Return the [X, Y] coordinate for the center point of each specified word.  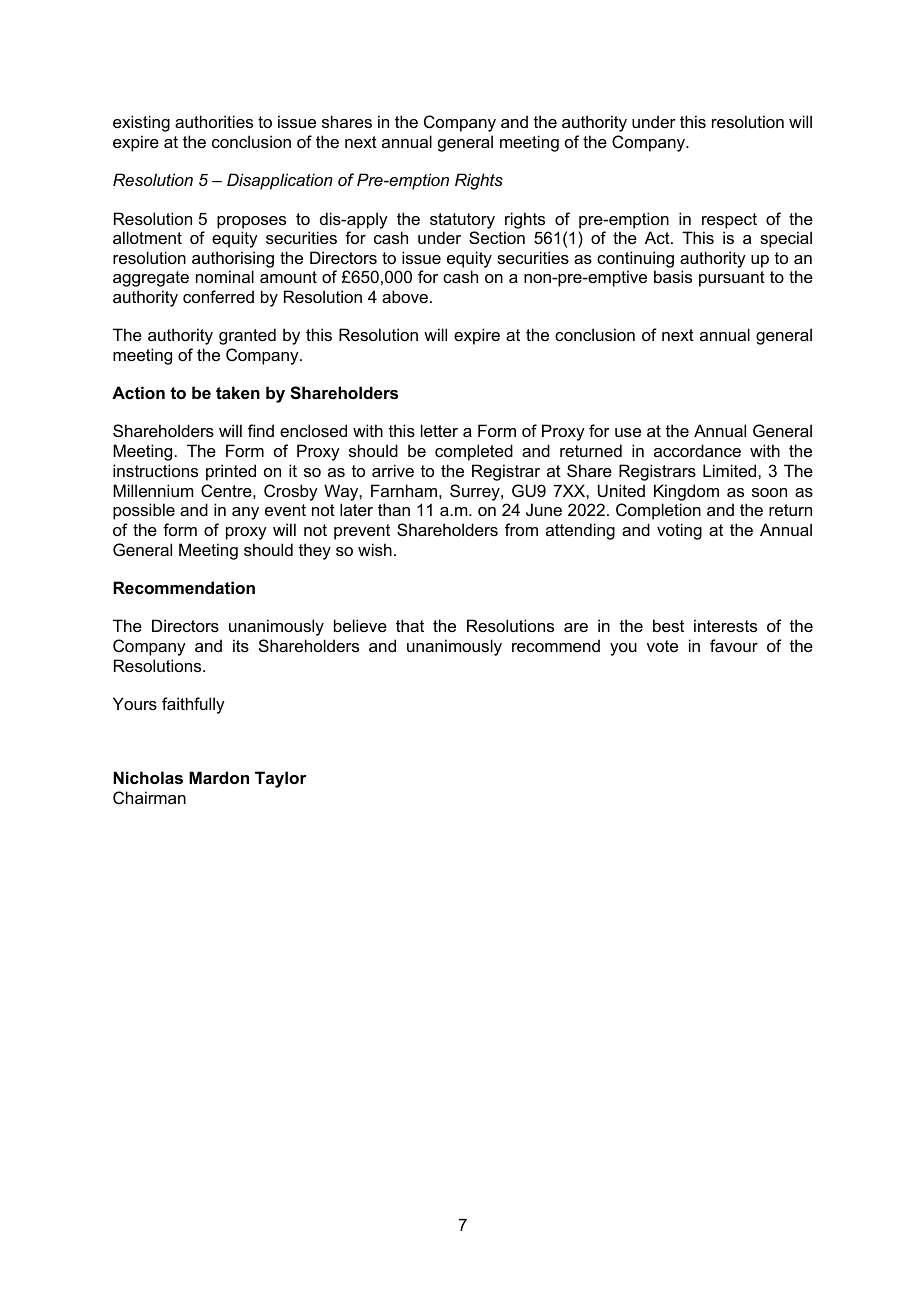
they [315, 551]
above [406, 296]
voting [679, 531]
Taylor [281, 779]
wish [375, 549]
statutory [462, 221]
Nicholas [148, 777]
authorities [214, 121]
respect [729, 221]
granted [247, 336]
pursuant [732, 279]
